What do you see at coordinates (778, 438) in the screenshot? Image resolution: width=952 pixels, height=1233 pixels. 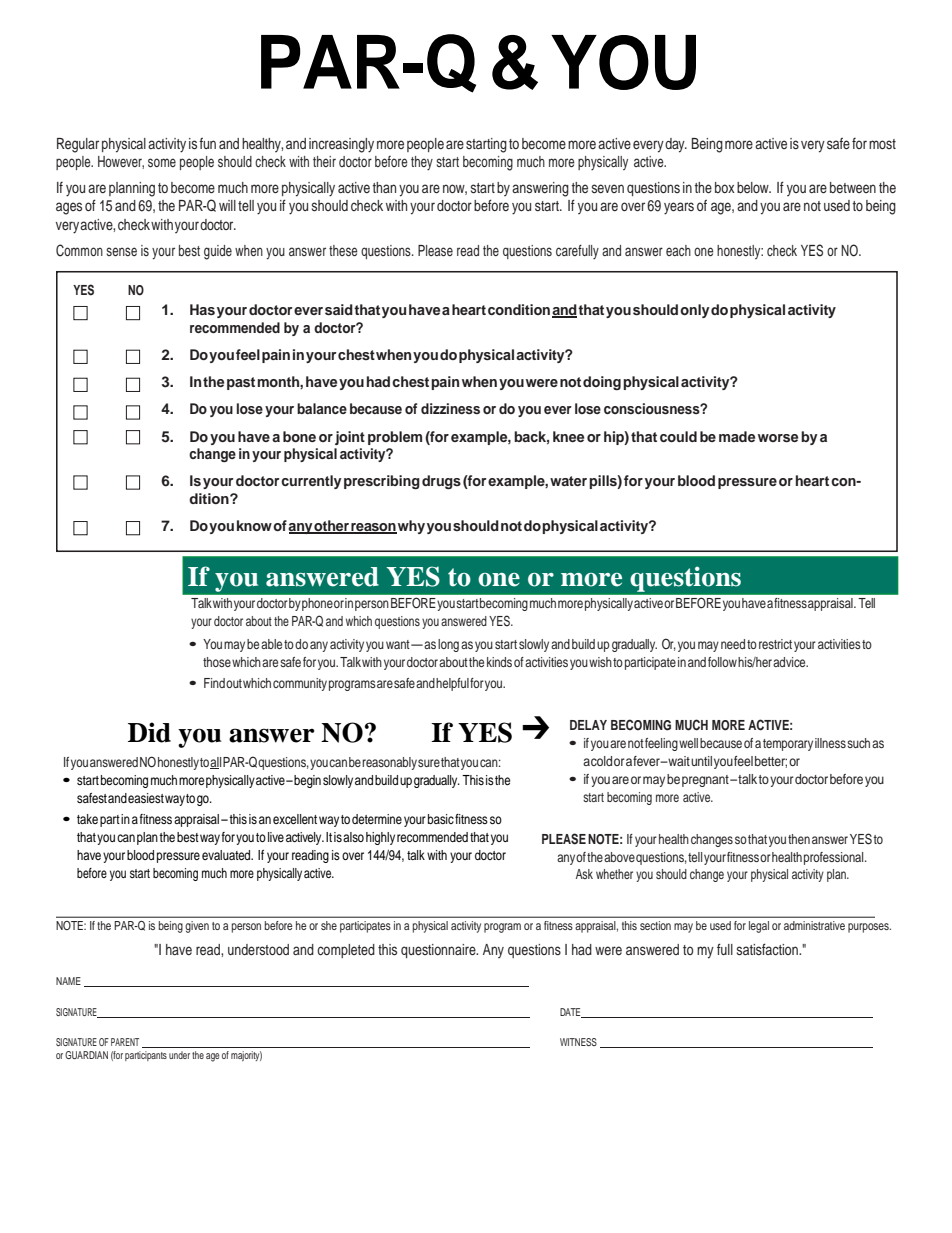 I see `worse` at bounding box center [778, 438].
